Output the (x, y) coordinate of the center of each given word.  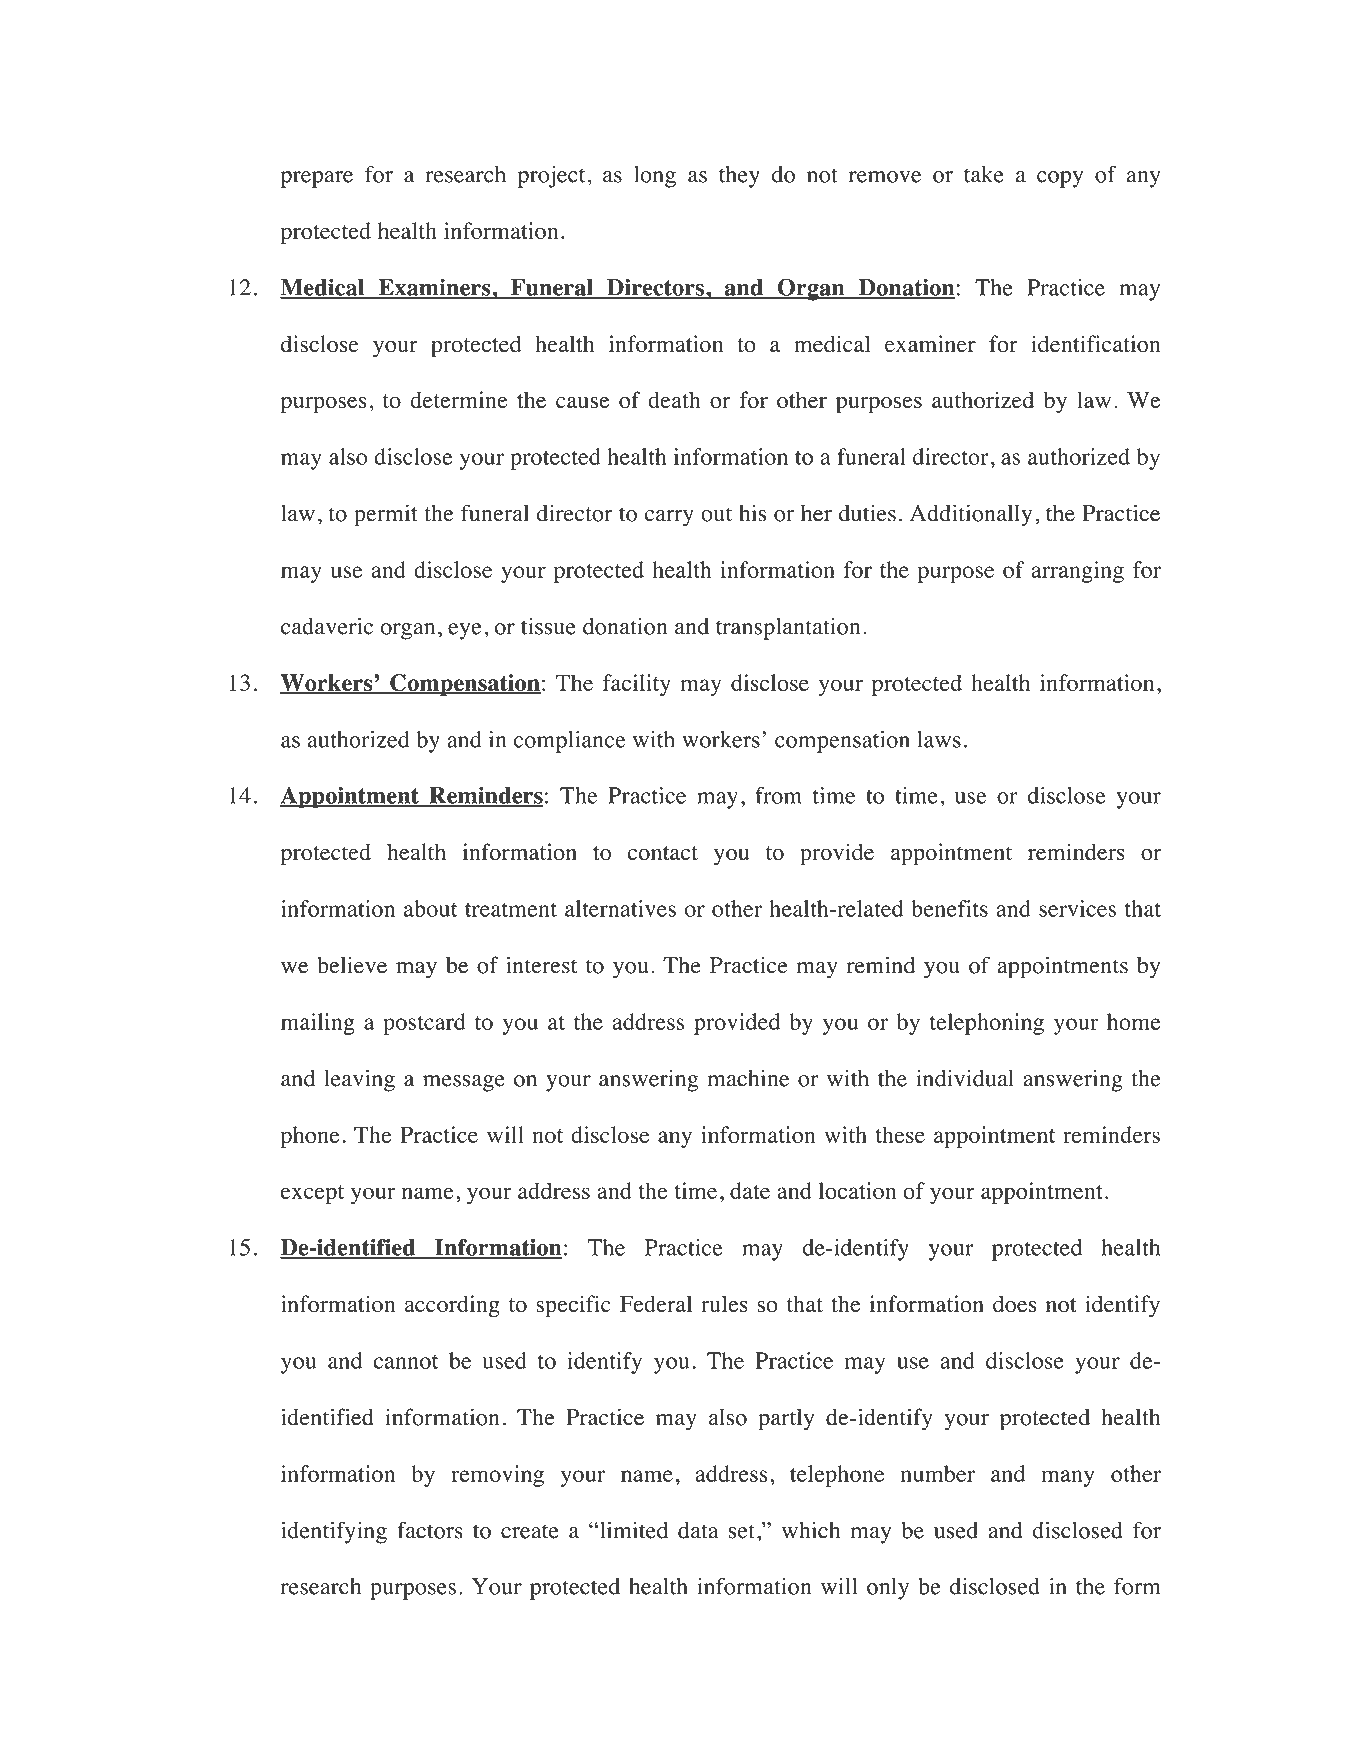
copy (1060, 179)
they (739, 177)
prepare (317, 179)
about (430, 908)
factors (430, 1530)
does (1014, 1304)
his (752, 513)
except (312, 1194)
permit (386, 515)
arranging (1077, 572)
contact (663, 853)
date (750, 1190)
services (1077, 908)
